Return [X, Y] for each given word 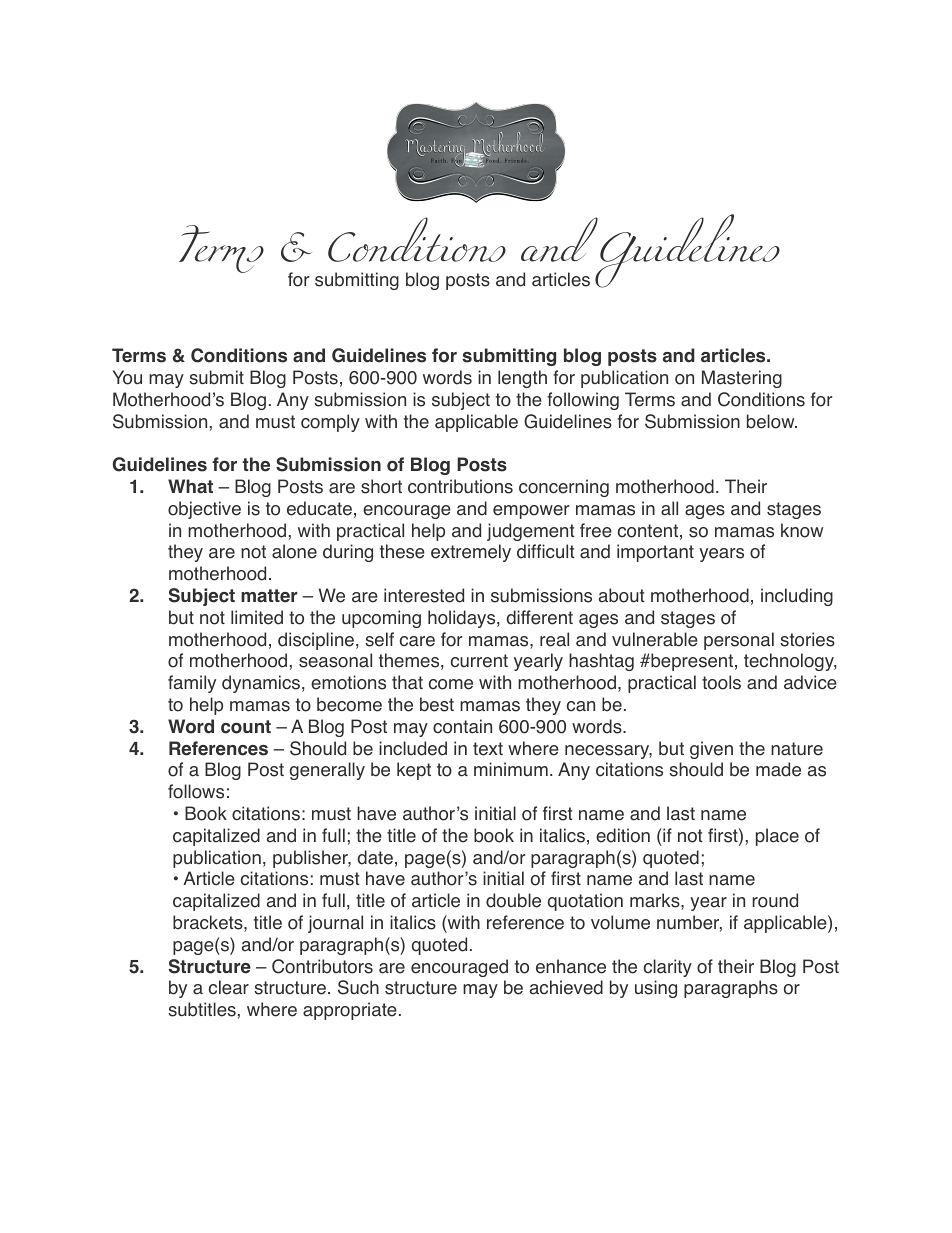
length [522, 379]
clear [229, 987]
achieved [566, 987]
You [127, 377]
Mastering [742, 379]
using [656, 989]
